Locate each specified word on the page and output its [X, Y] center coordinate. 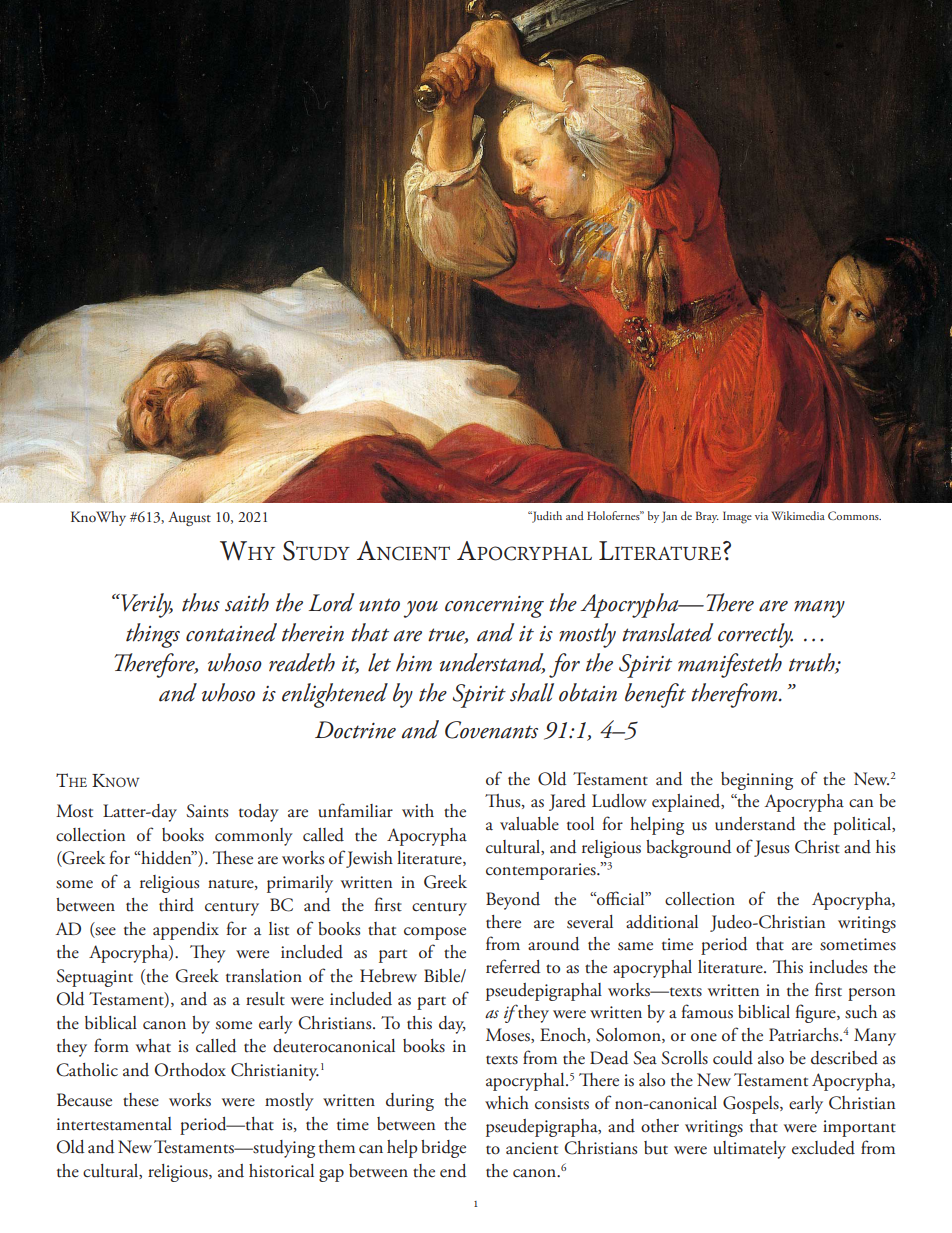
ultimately [750, 1150]
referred [513, 966]
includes [838, 967]
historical [281, 1171]
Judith [546, 517]
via [761, 516]
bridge [443, 1149]
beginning [757, 781]
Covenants [491, 730]
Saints [207, 811]
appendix [186, 931]
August [189, 518]
